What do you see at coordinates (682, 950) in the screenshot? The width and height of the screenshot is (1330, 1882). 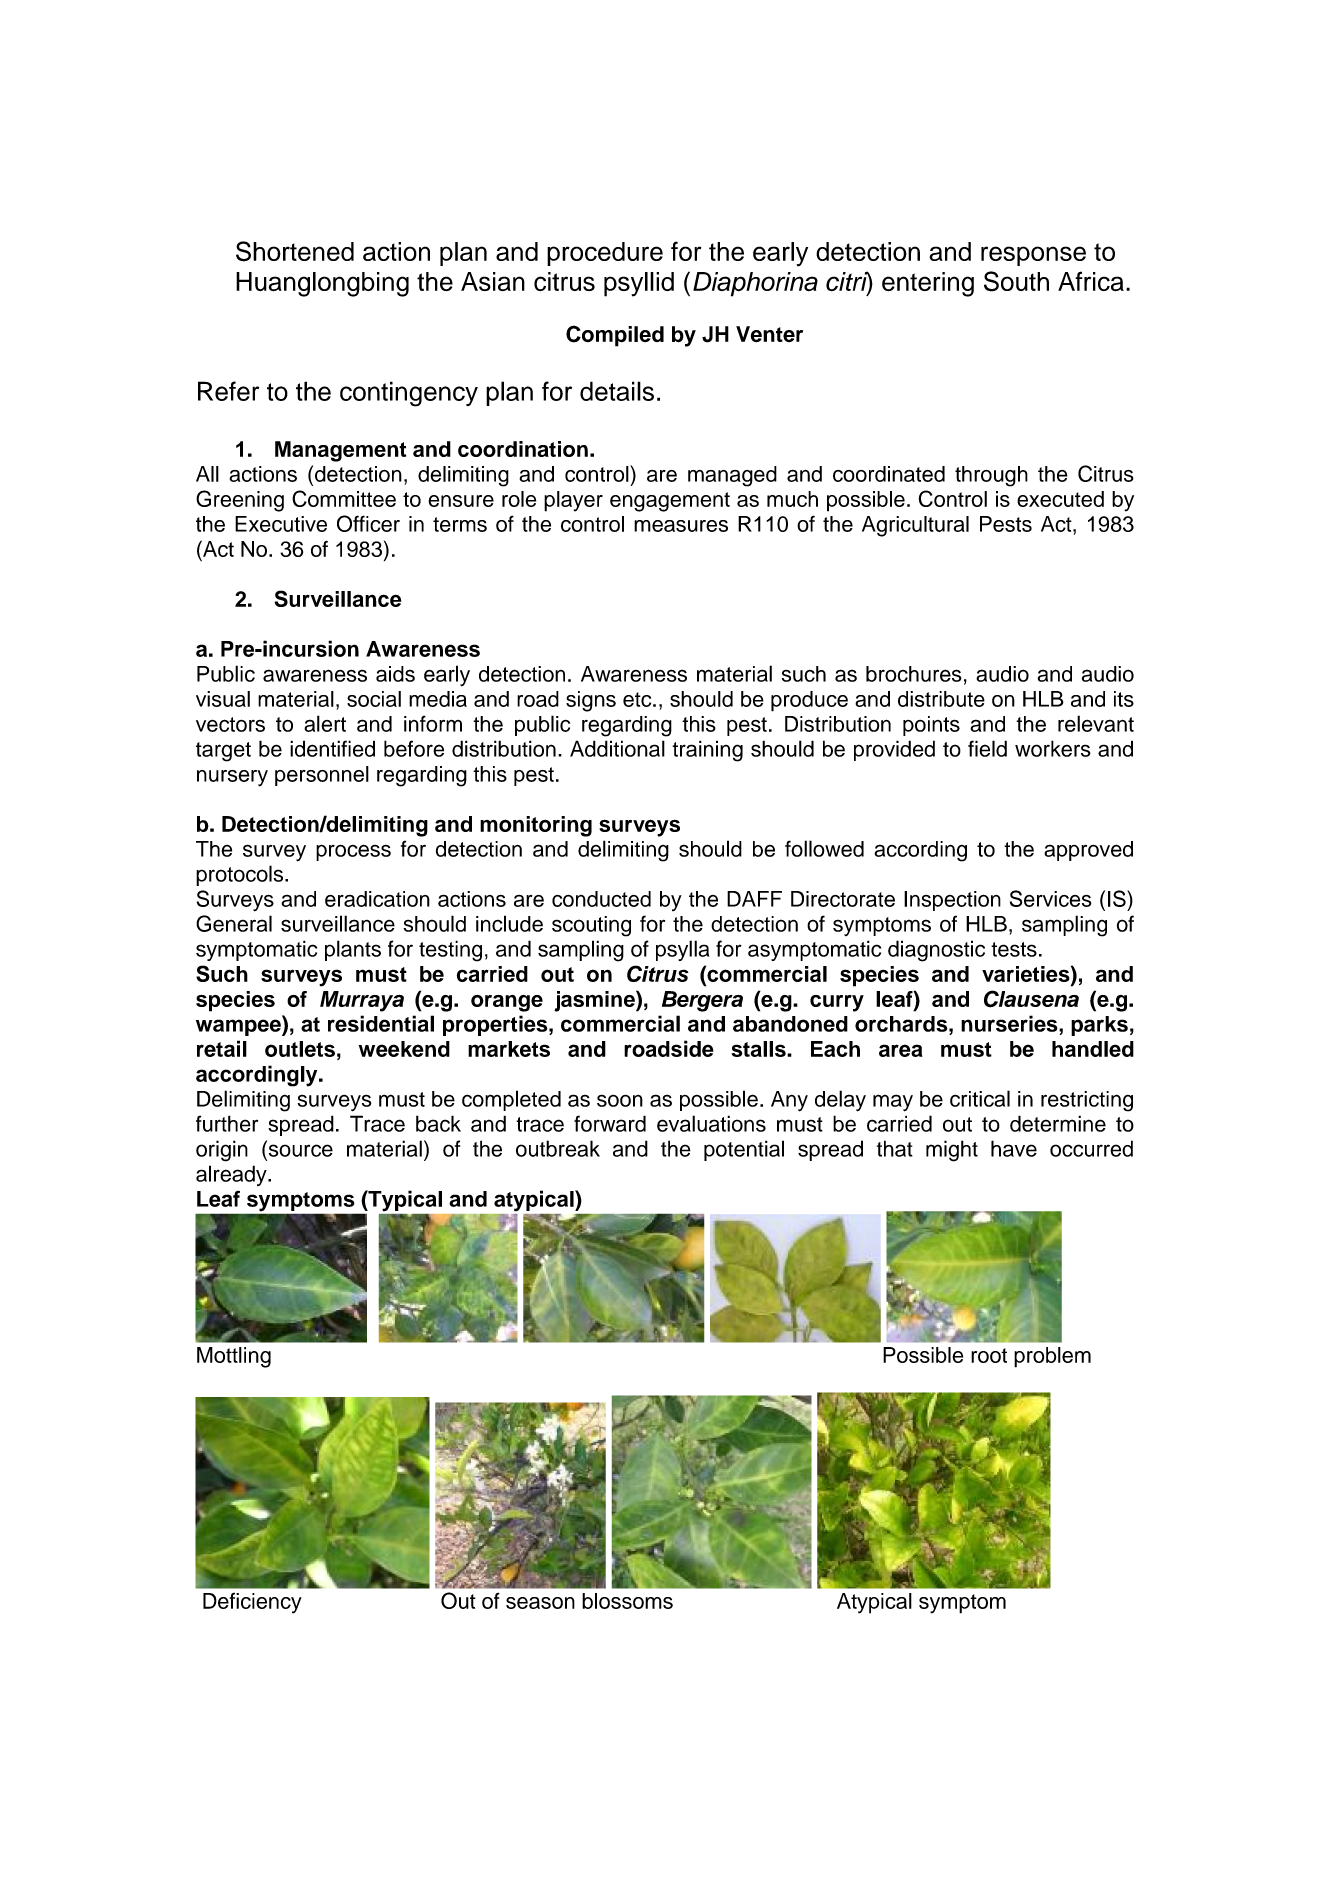 I see `psylla` at bounding box center [682, 950].
